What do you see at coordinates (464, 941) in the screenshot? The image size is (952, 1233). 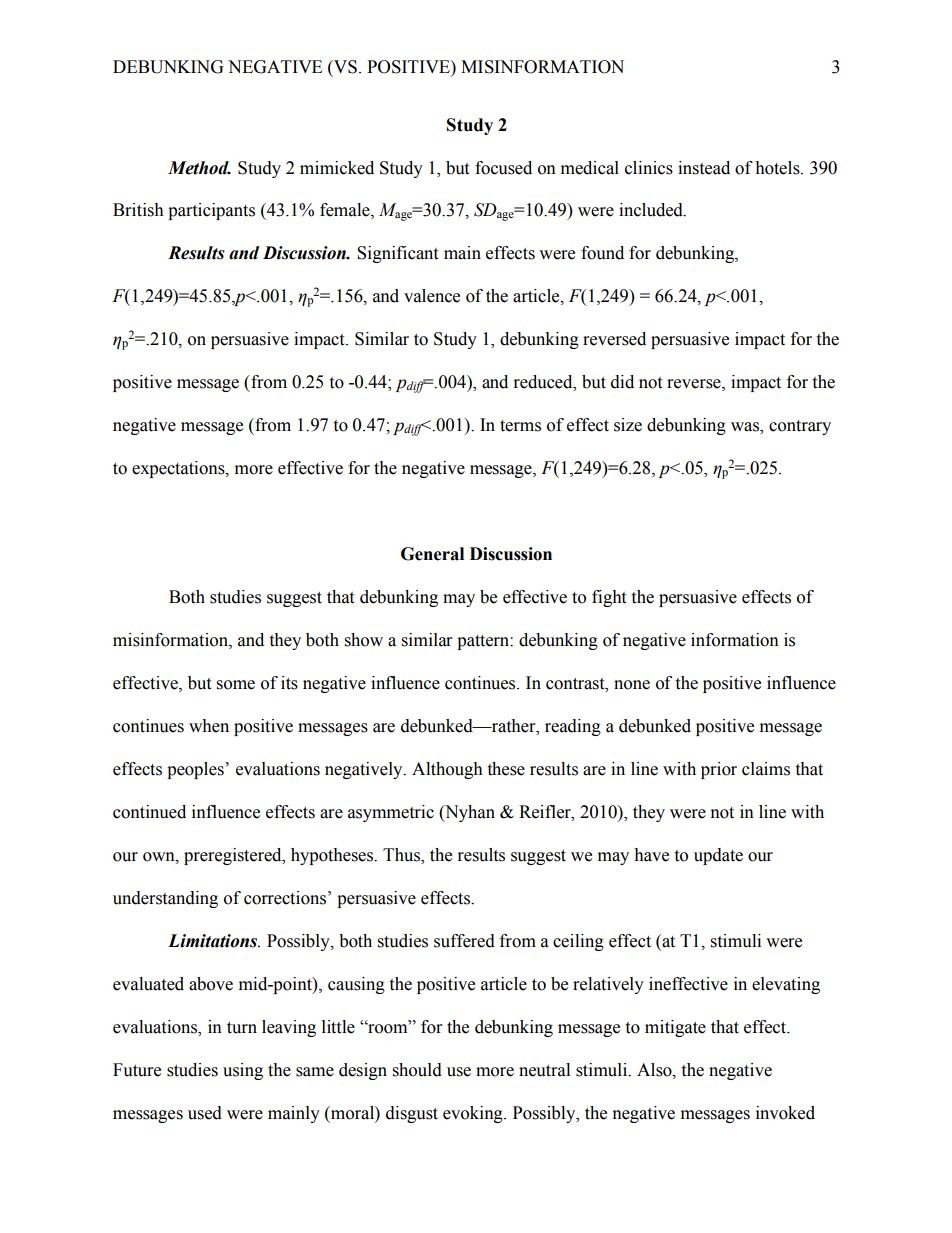 I see `suffered` at bounding box center [464, 941].
